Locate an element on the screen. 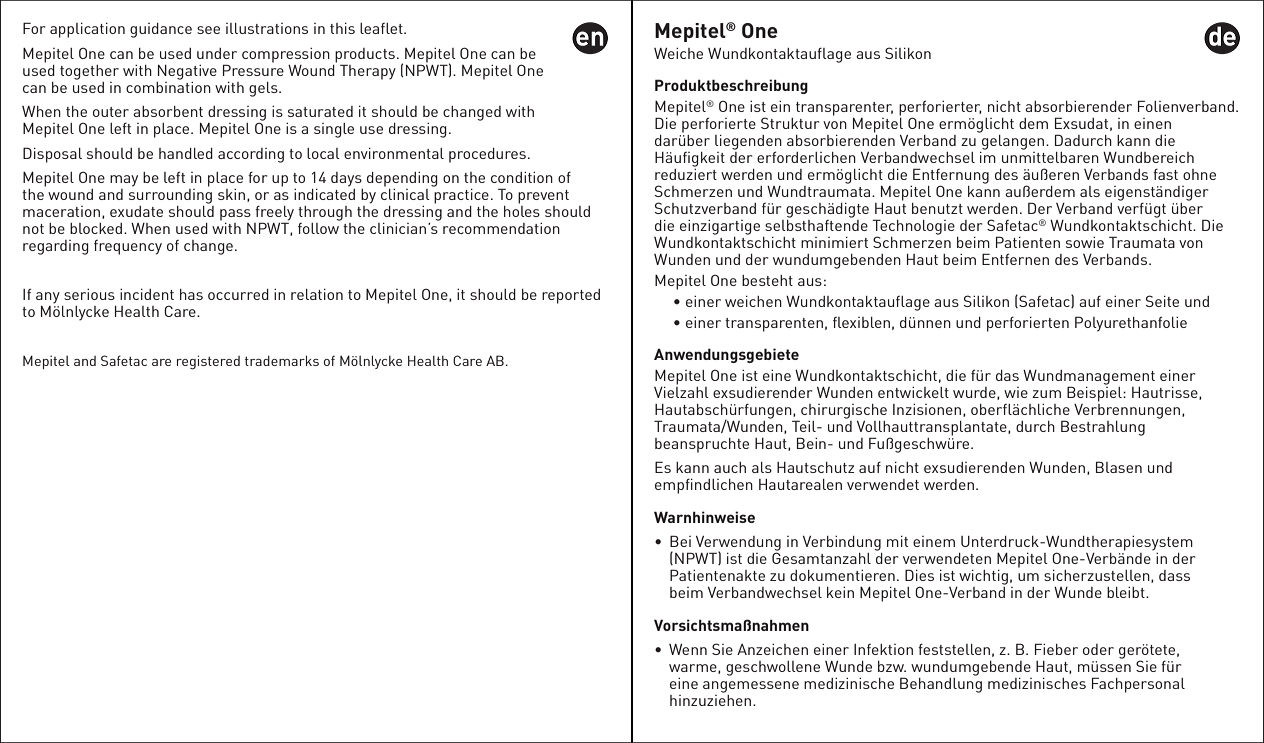  registered is located at coordinates (208, 362).
